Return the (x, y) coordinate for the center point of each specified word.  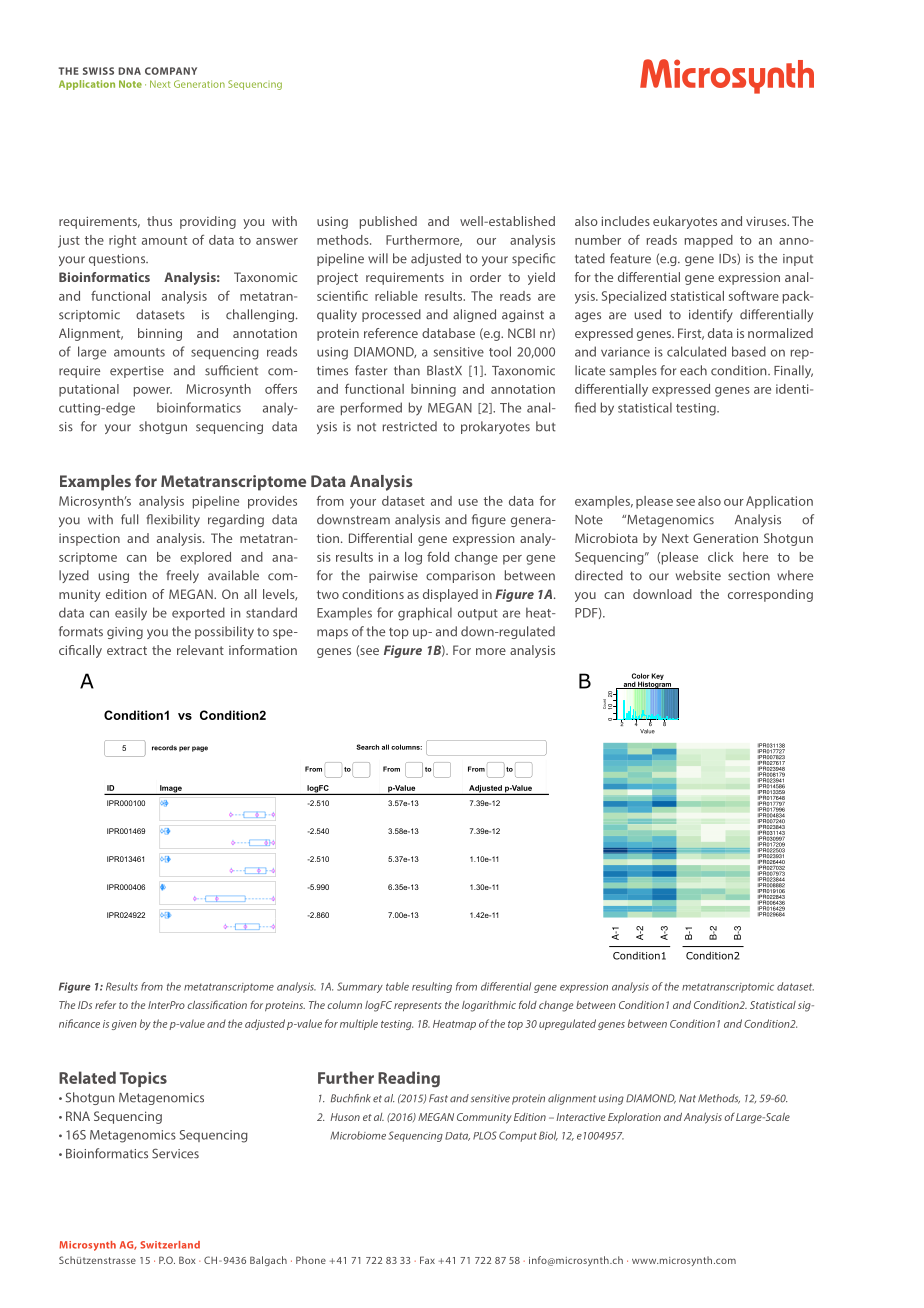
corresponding (770, 595)
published (388, 222)
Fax (427, 1260)
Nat (687, 1098)
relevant (200, 650)
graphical (425, 614)
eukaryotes (685, 222)
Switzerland (170, 1245)
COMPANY (171, 71)
